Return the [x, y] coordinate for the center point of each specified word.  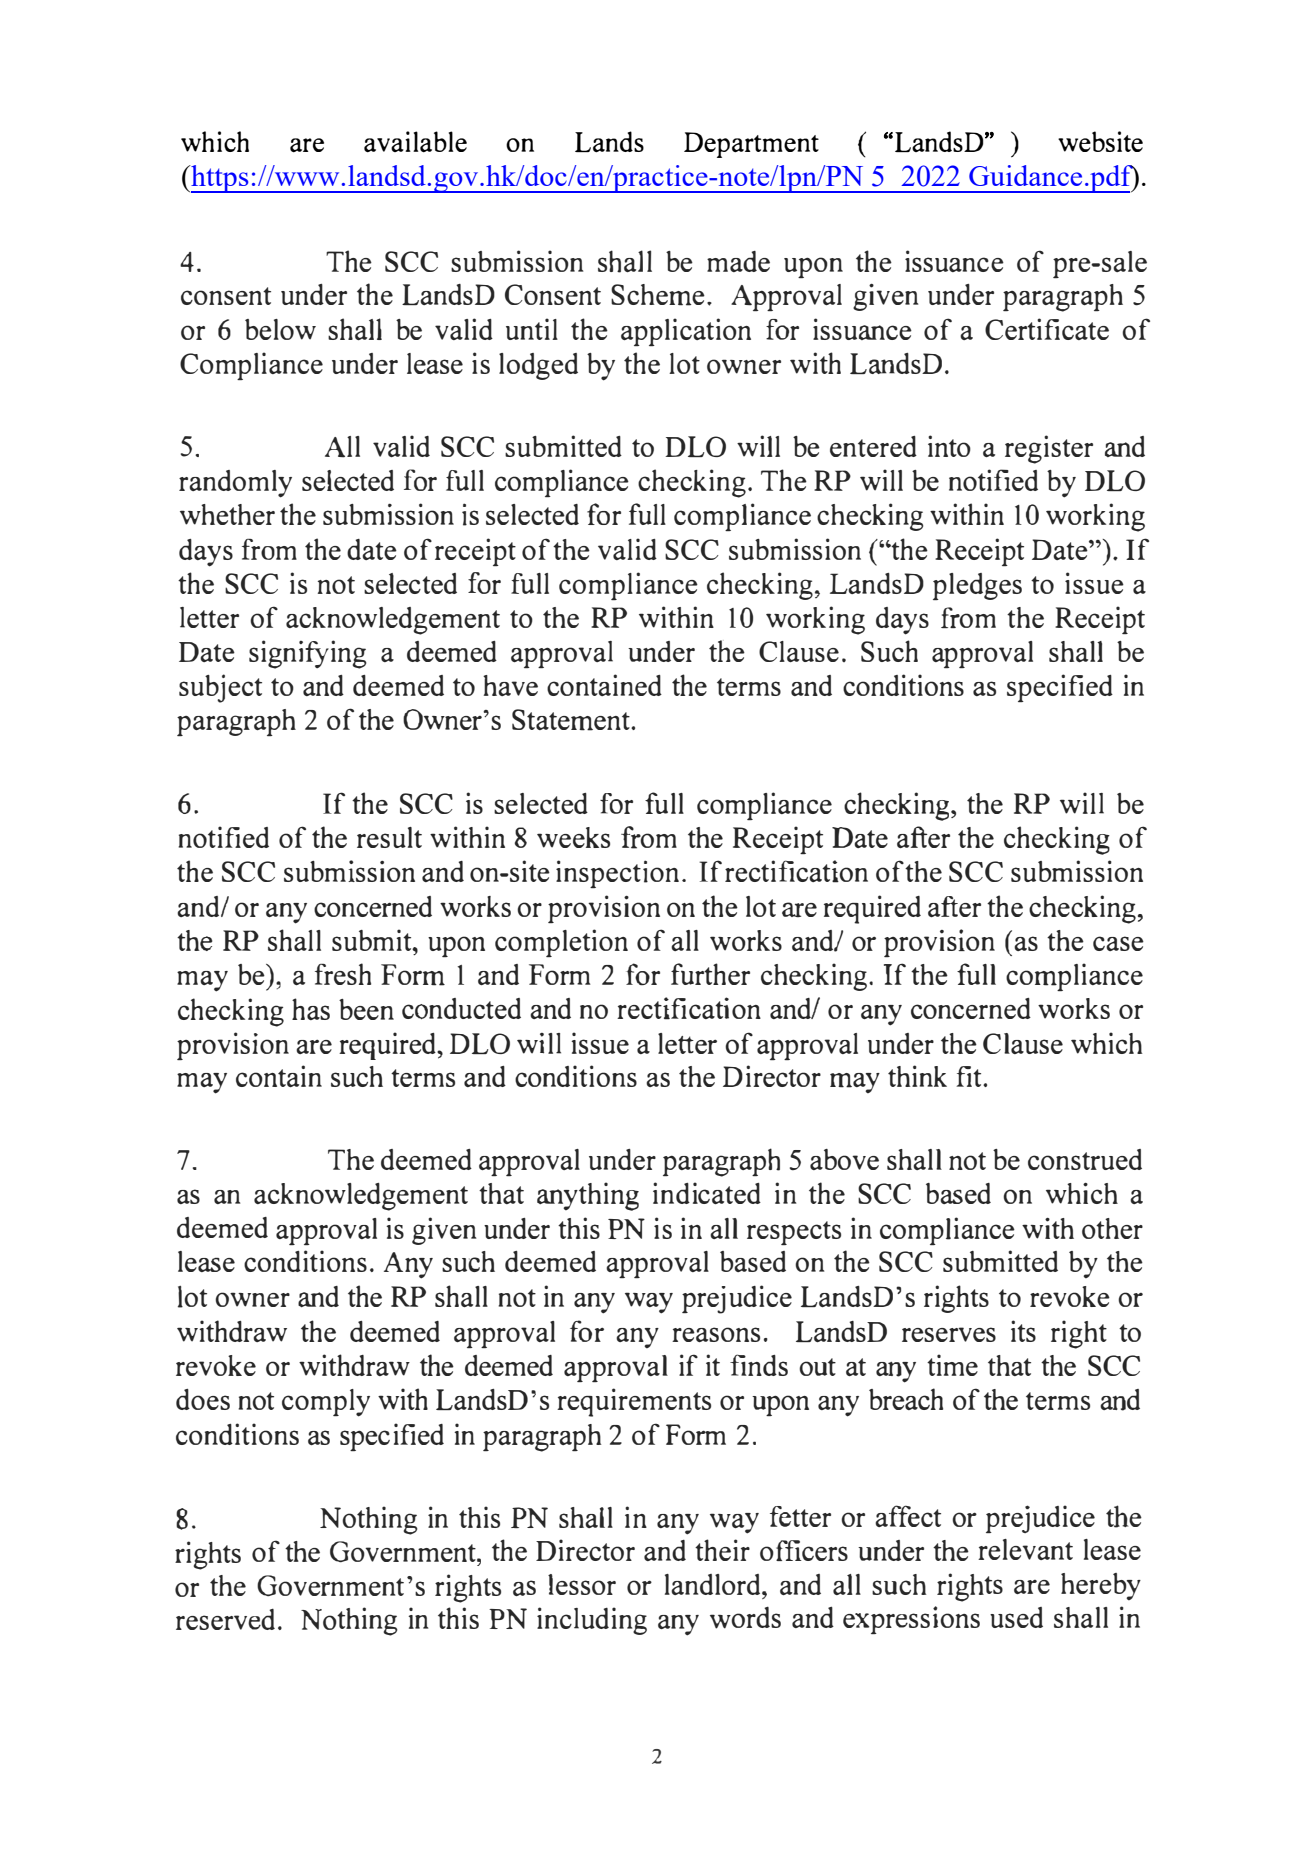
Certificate [1047, 329]
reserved [225, 1619]
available [415, 141]
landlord [714, 1584]
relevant [1025, 1549]
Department [751, 145]
